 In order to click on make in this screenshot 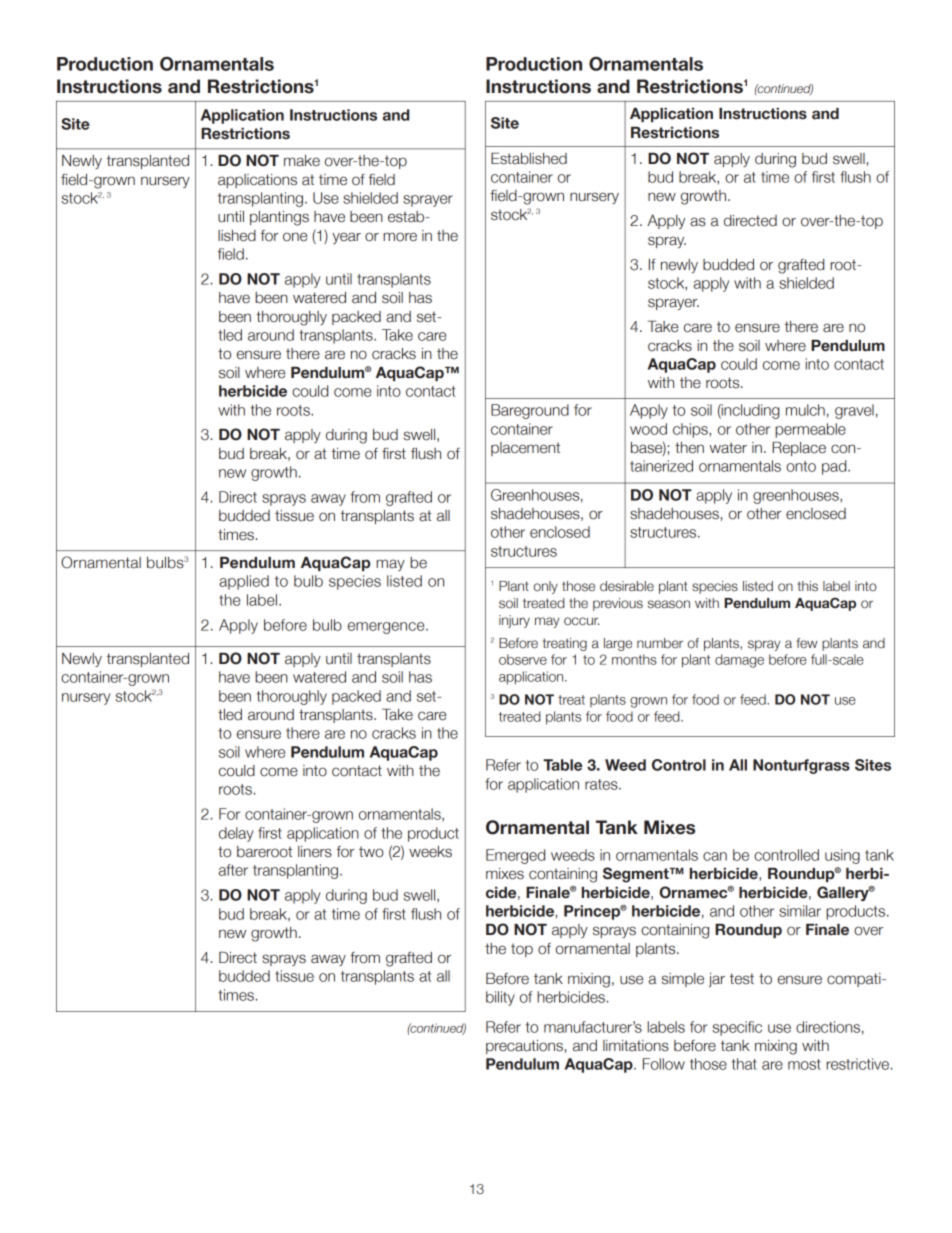, I will do `click(302, 161)`.
